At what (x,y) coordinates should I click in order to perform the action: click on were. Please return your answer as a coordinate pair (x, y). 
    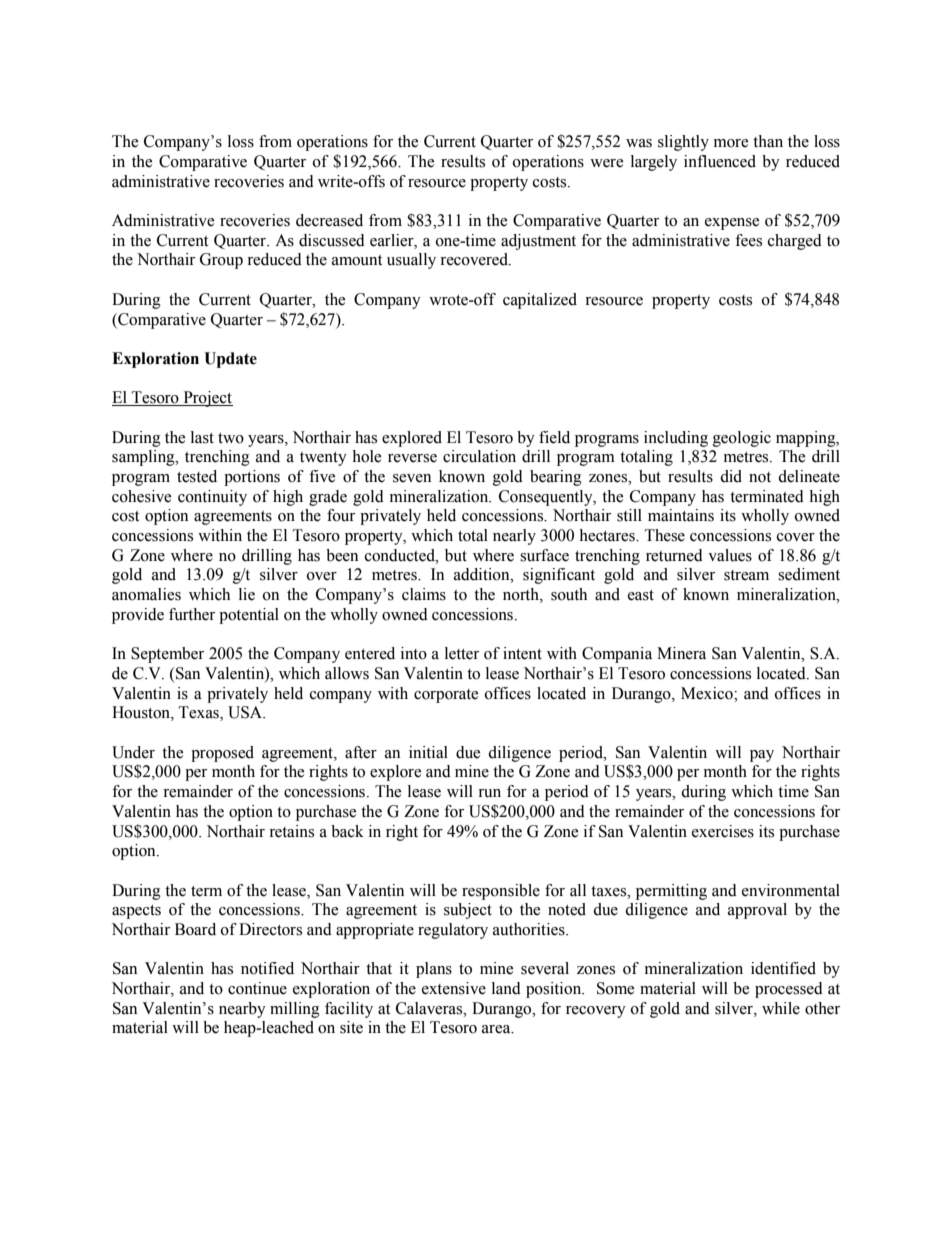
    Looking at the image, I should click on (606, 163).
